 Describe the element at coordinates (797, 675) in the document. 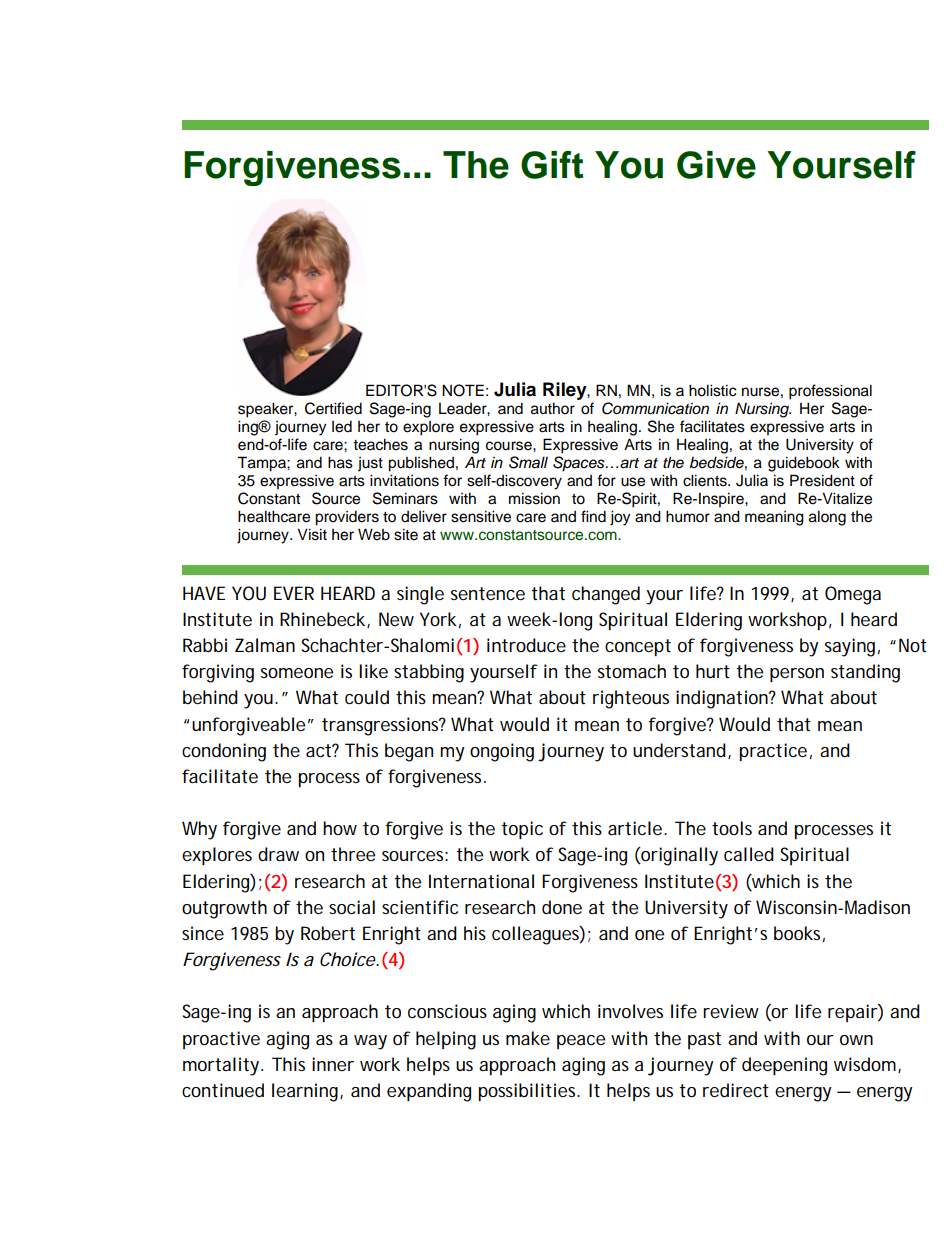

I see `person` at that location.
